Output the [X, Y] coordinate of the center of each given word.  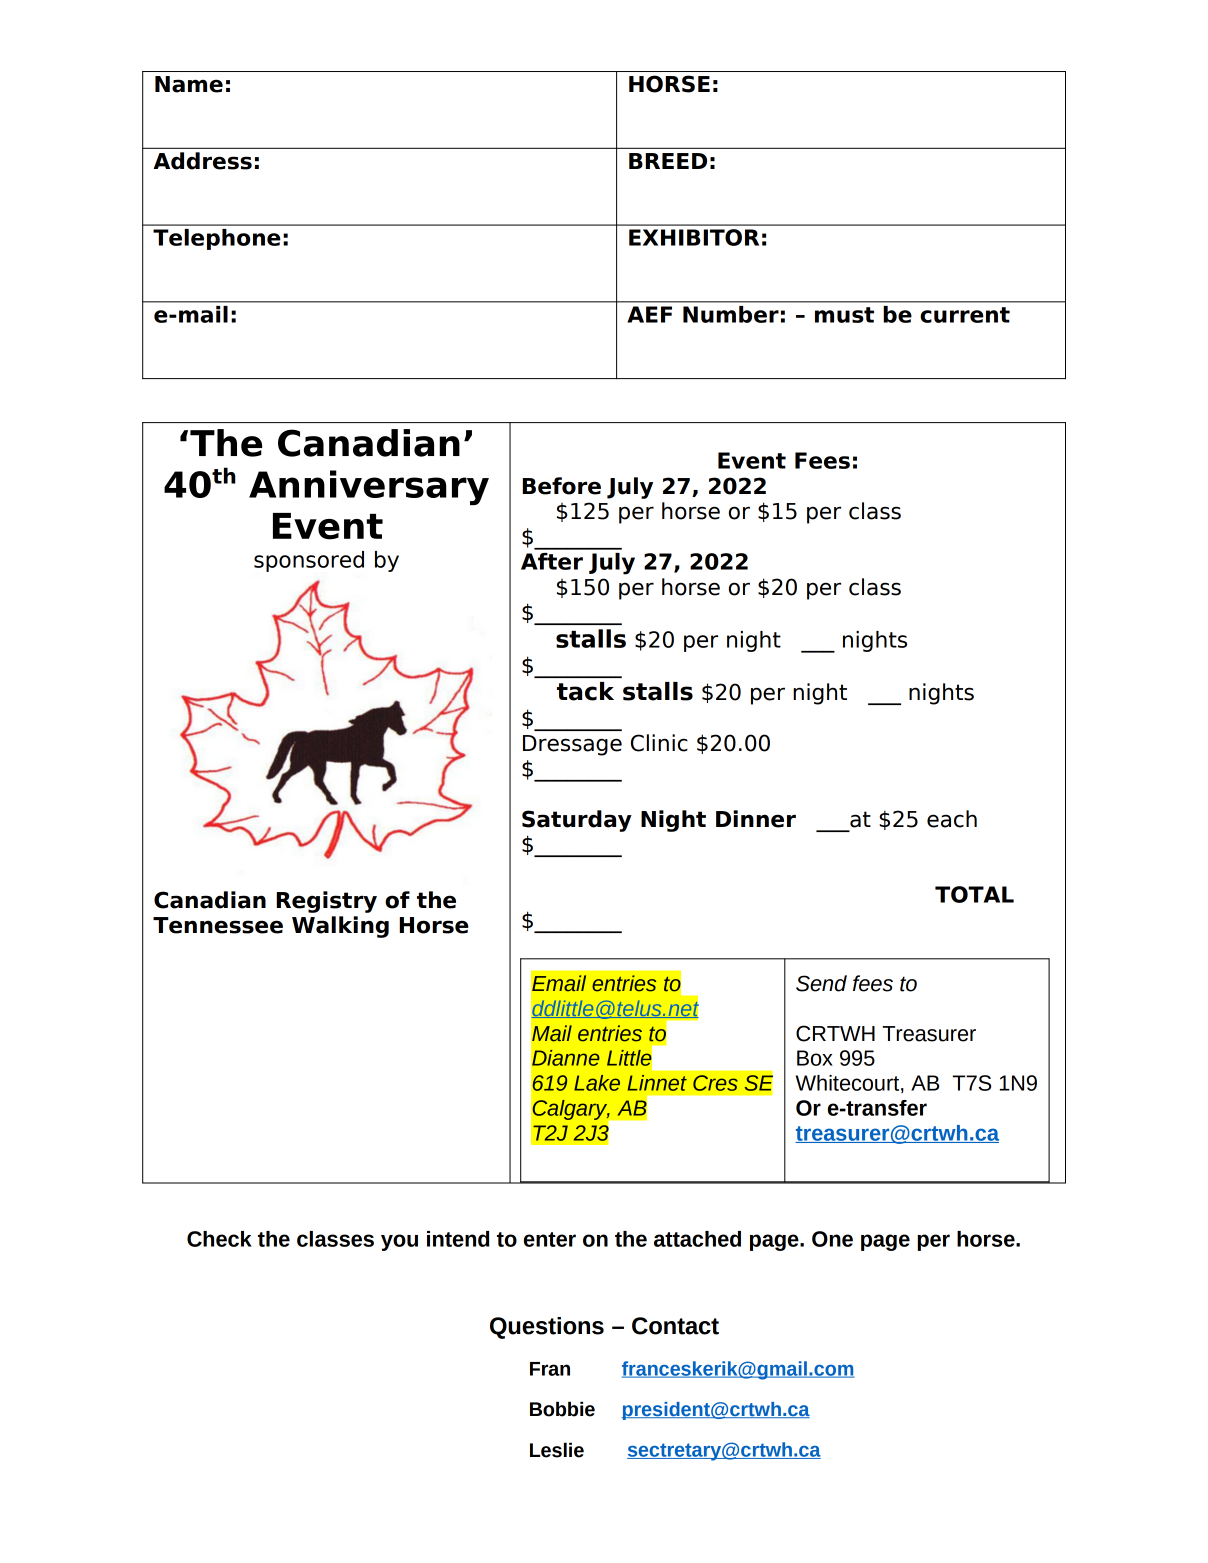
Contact [675, 1326]
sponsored [309, 561]
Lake [597, 1083]
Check [219, 1239]
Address [202, 161]
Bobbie [562, 1409]
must [844, 315]
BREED [668, 161]
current [965, 315]
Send [821, 983]
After [552, 561]
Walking [340, 927]
